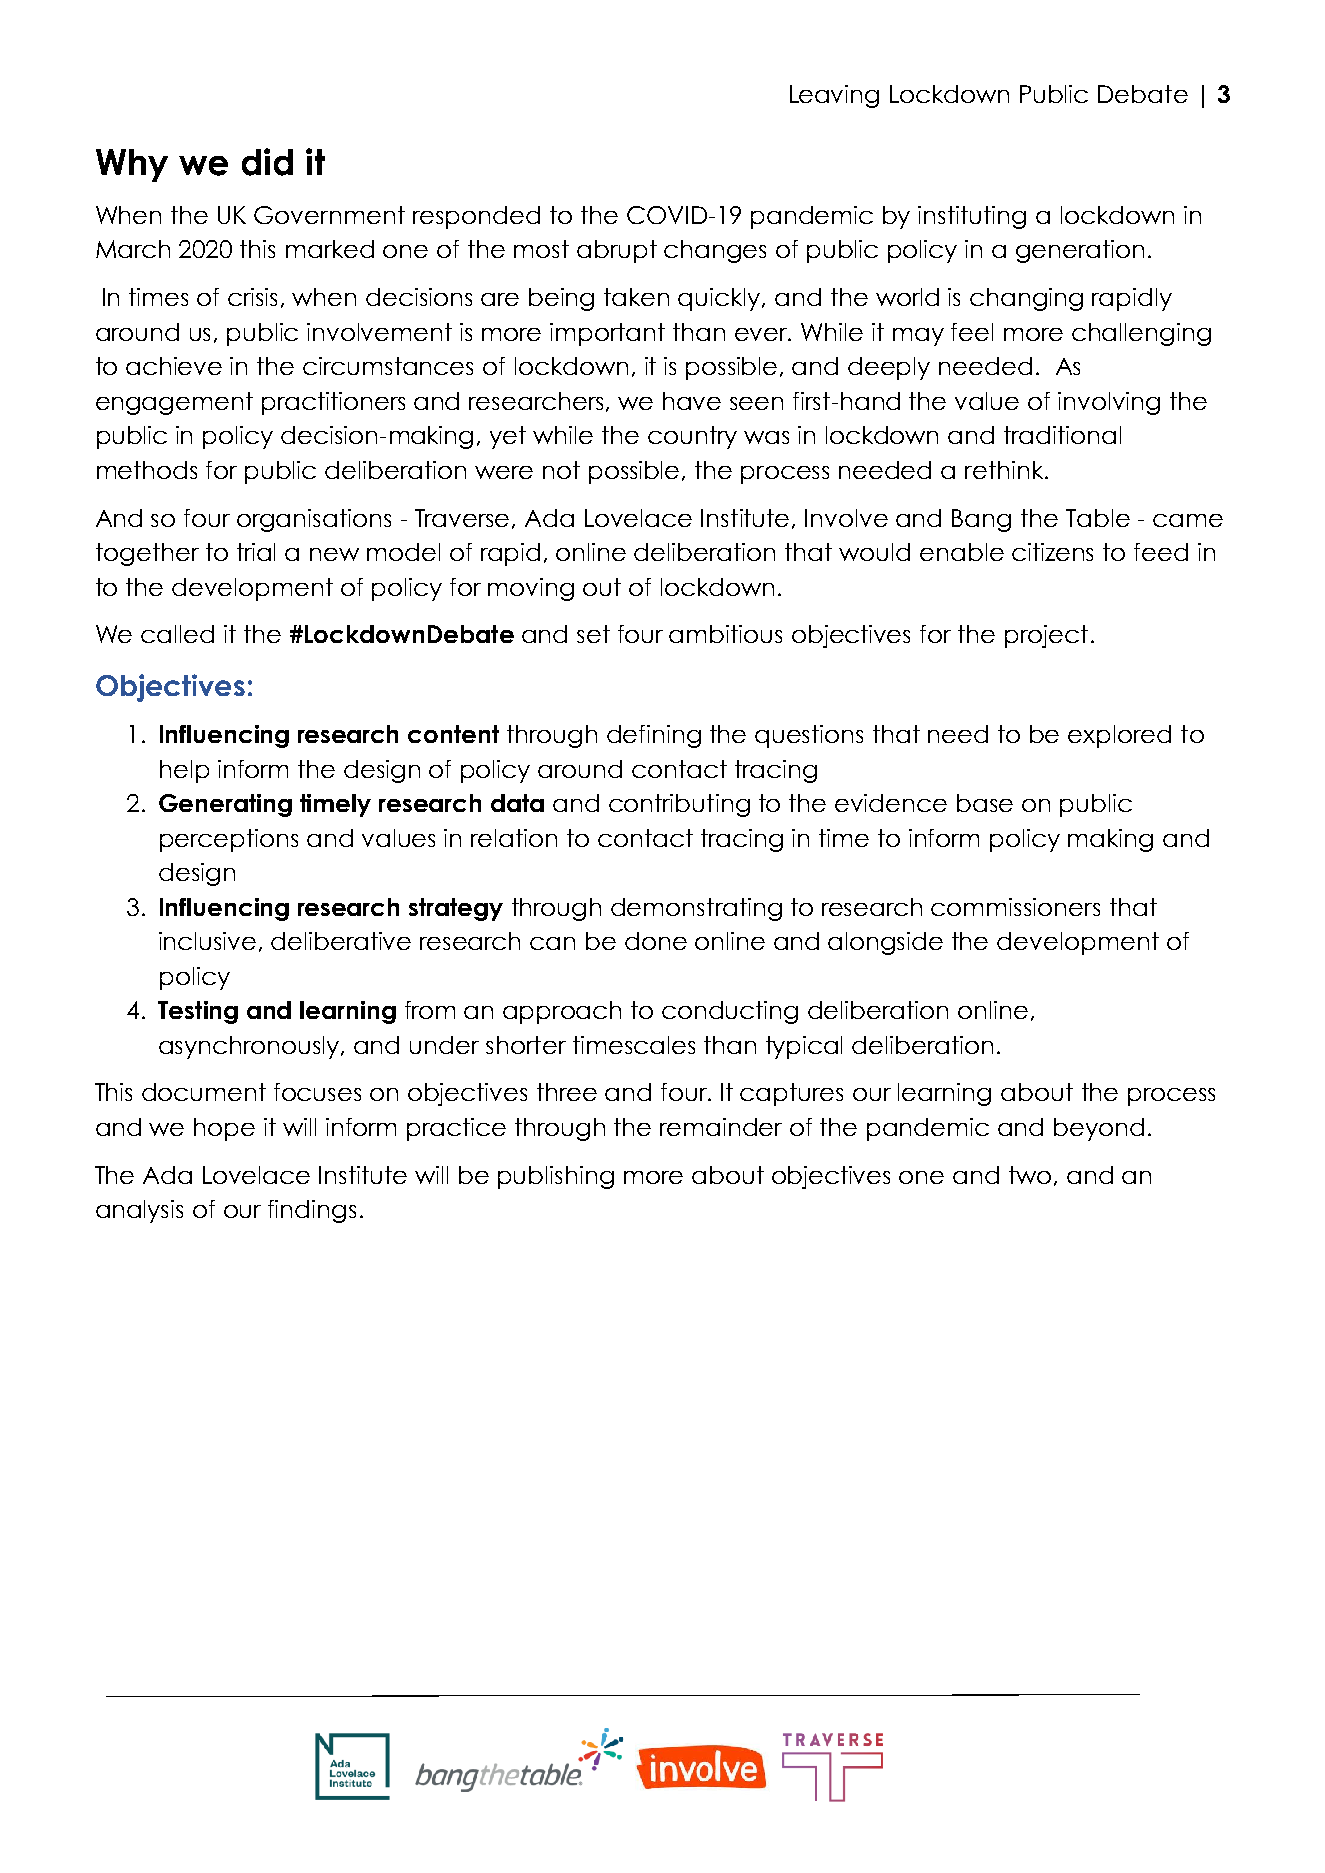 The width and height of the screenshot is (1325, 1873). What do you see at coordinates (834, 96) in the screenshot?
I see `Leaving` at bounding box center [834, 96].
